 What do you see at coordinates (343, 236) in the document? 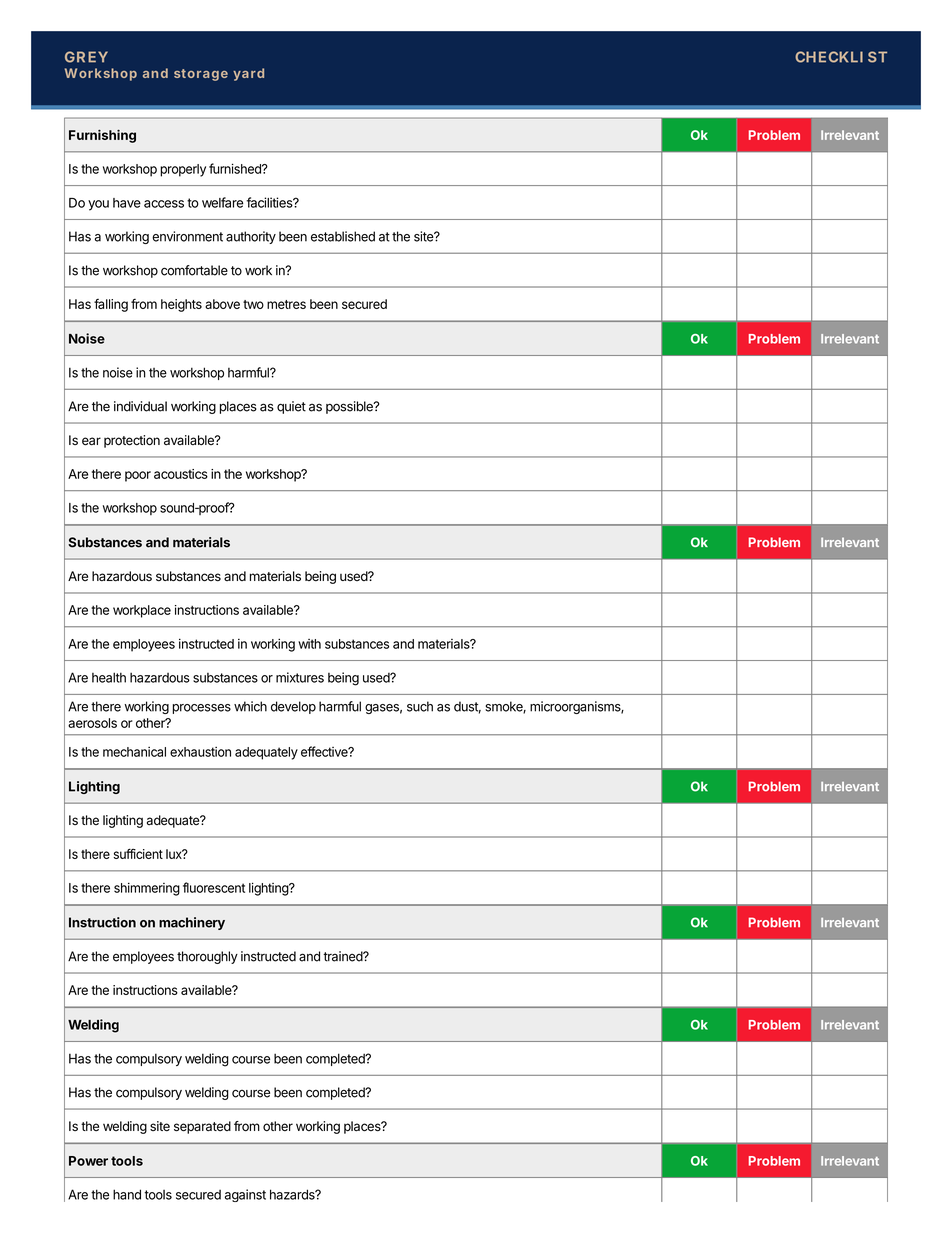
I see `established` at bounding box center [343, 236].
